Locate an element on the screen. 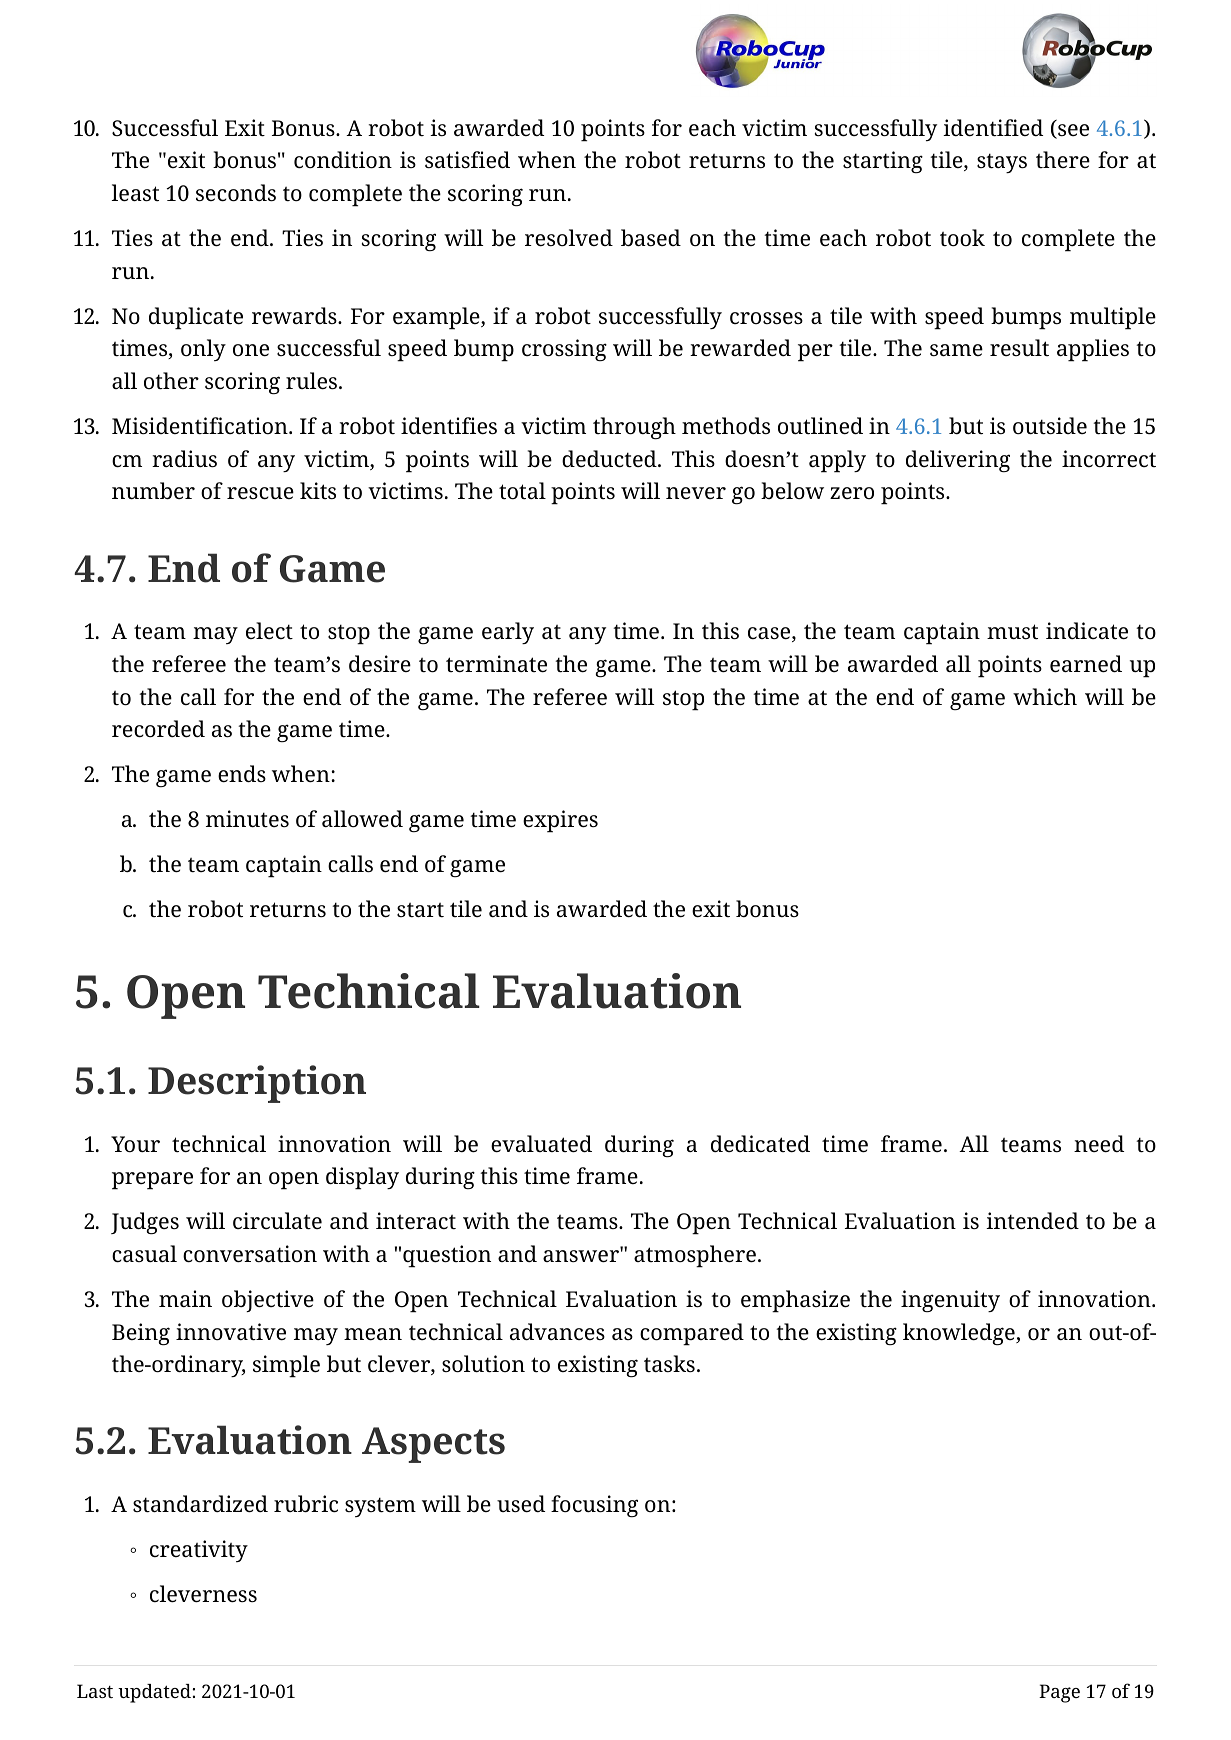  Description is located at coordinates (257, 1084).
